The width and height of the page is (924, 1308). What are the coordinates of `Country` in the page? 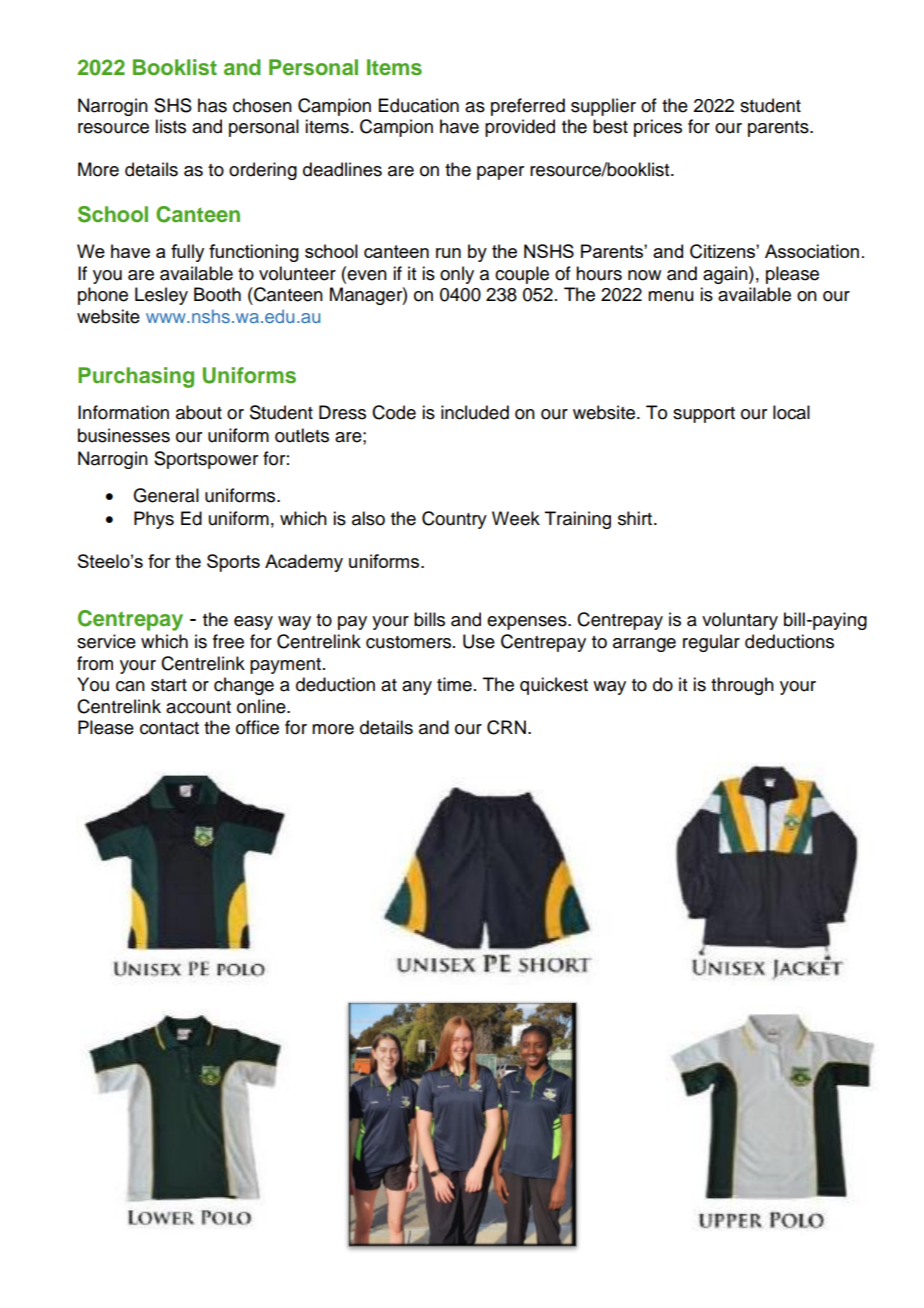 It's located at (454, 520).
